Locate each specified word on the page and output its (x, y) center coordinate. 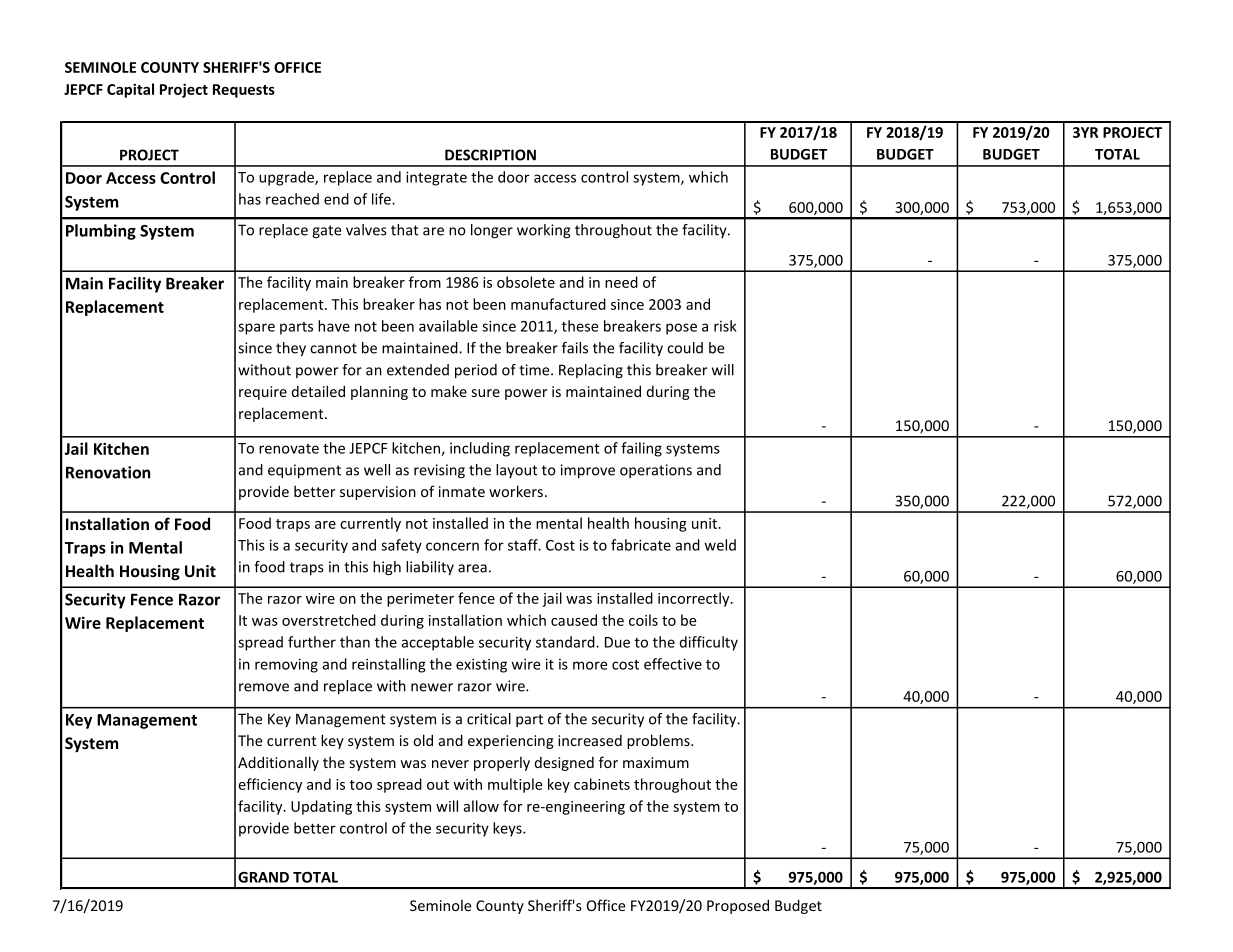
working (544, 231)
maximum (656, 762)
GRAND (263, 877)
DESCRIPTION (490, 155)
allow (481, 806)
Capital (130, 90)
